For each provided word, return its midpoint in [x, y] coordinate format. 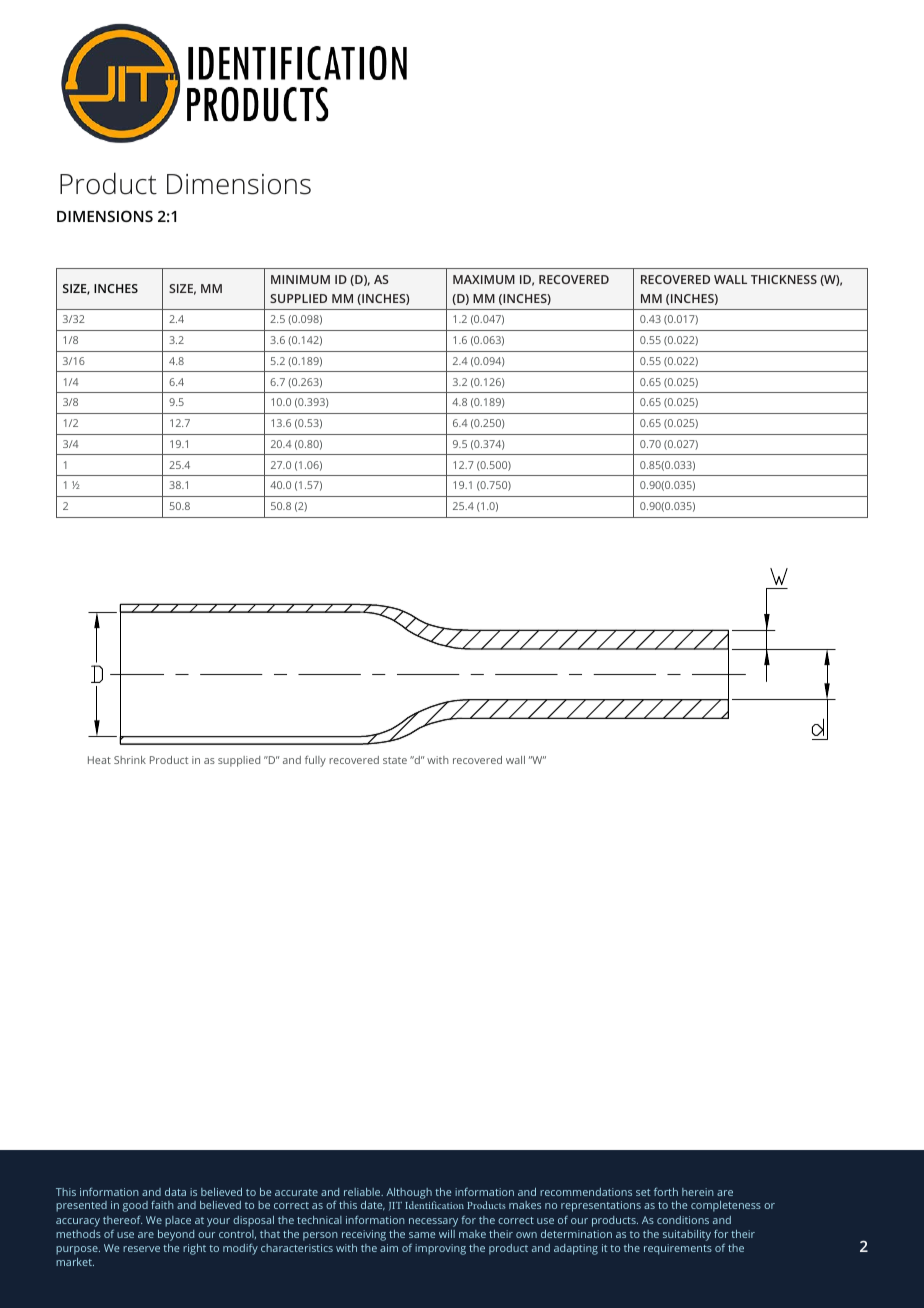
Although [409, 1193]
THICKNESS [784, 279]
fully [315, 761]
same [422, 1235]
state [395, 760]
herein [698, 1192]
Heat [99, 760]
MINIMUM [300, 279]
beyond [176, 1235]
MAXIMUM [484, 279]
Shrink [130, 760]
